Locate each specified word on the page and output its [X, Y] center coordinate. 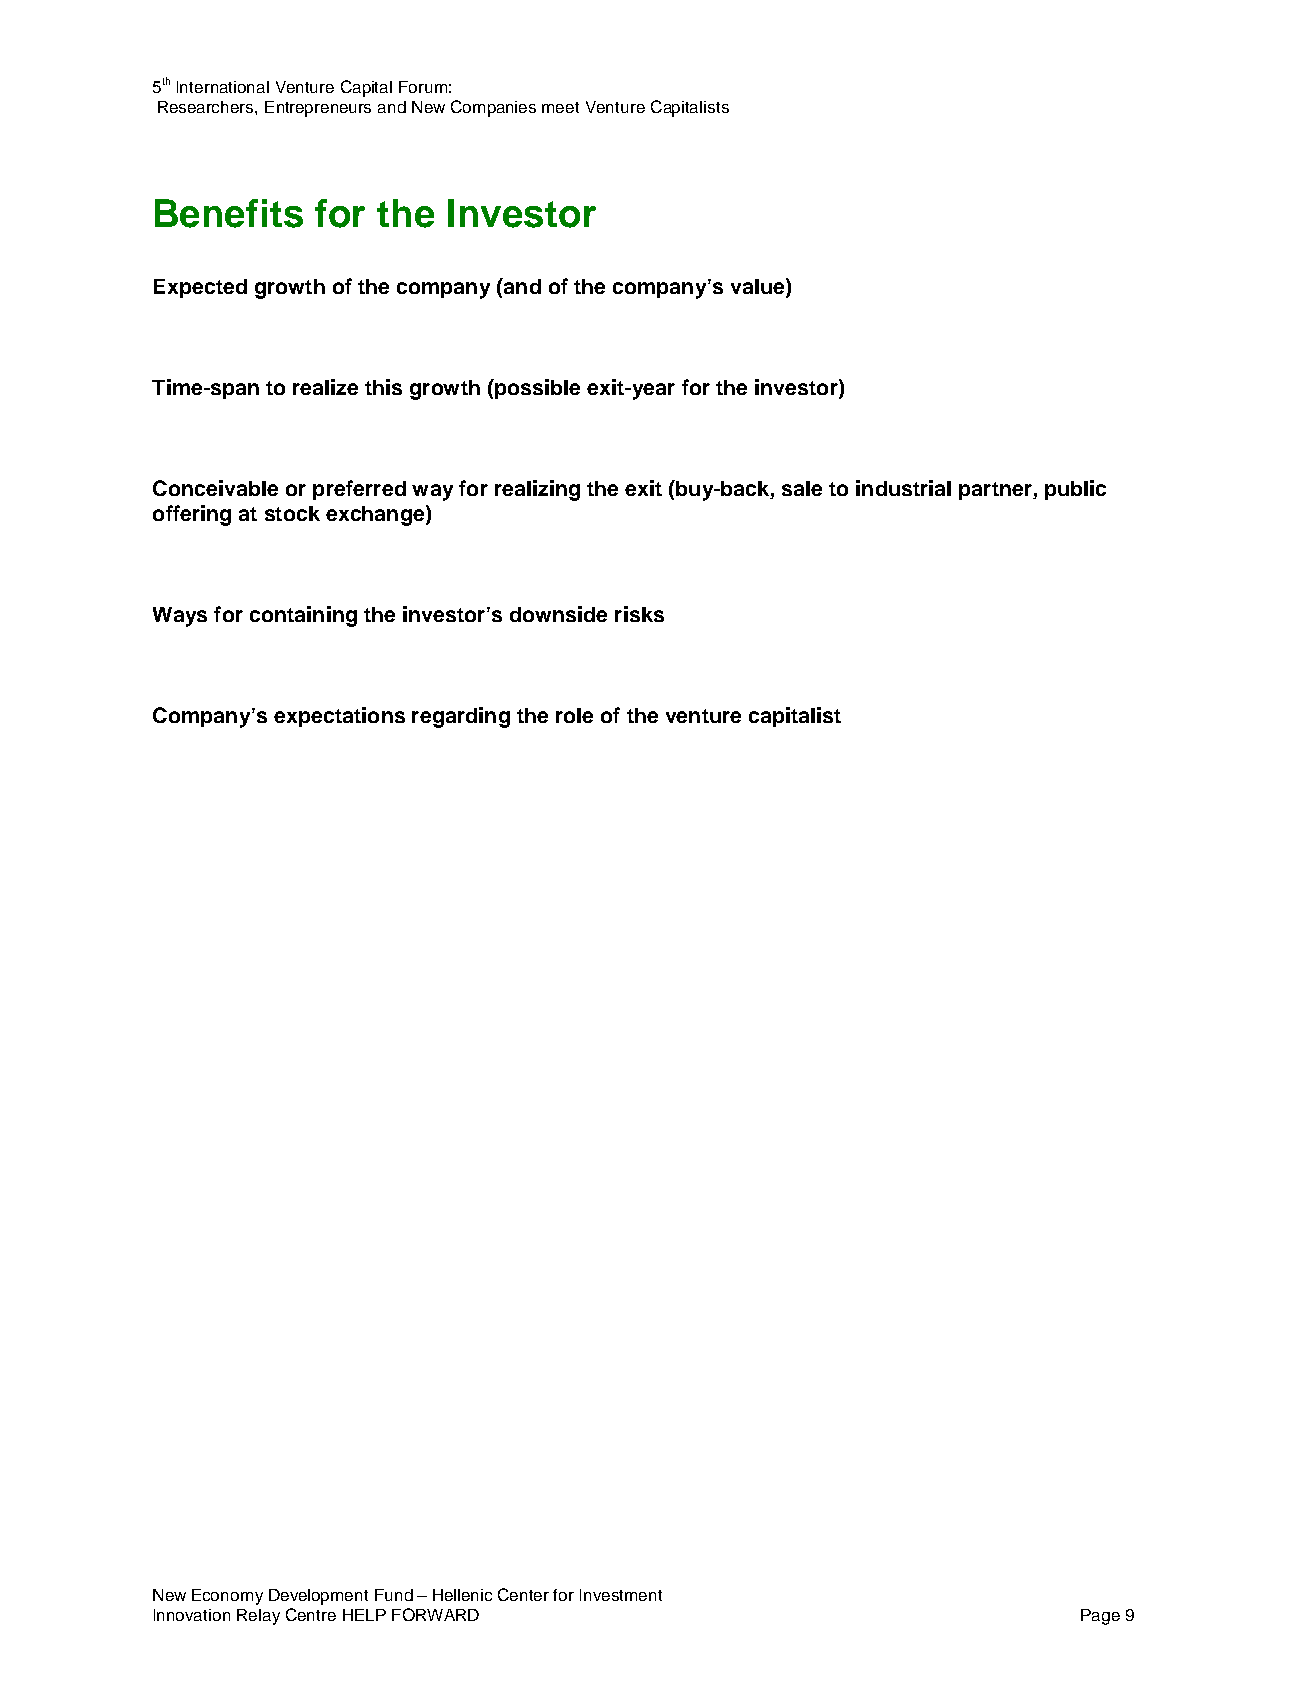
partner [996, 491]
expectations [339, 717]
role [574, 715]
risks [639, 614]
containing [303, 616]
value [759, 287]
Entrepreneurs [318, 109]
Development [318, 1597]
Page [1100, 1617]
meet [560, 107]
